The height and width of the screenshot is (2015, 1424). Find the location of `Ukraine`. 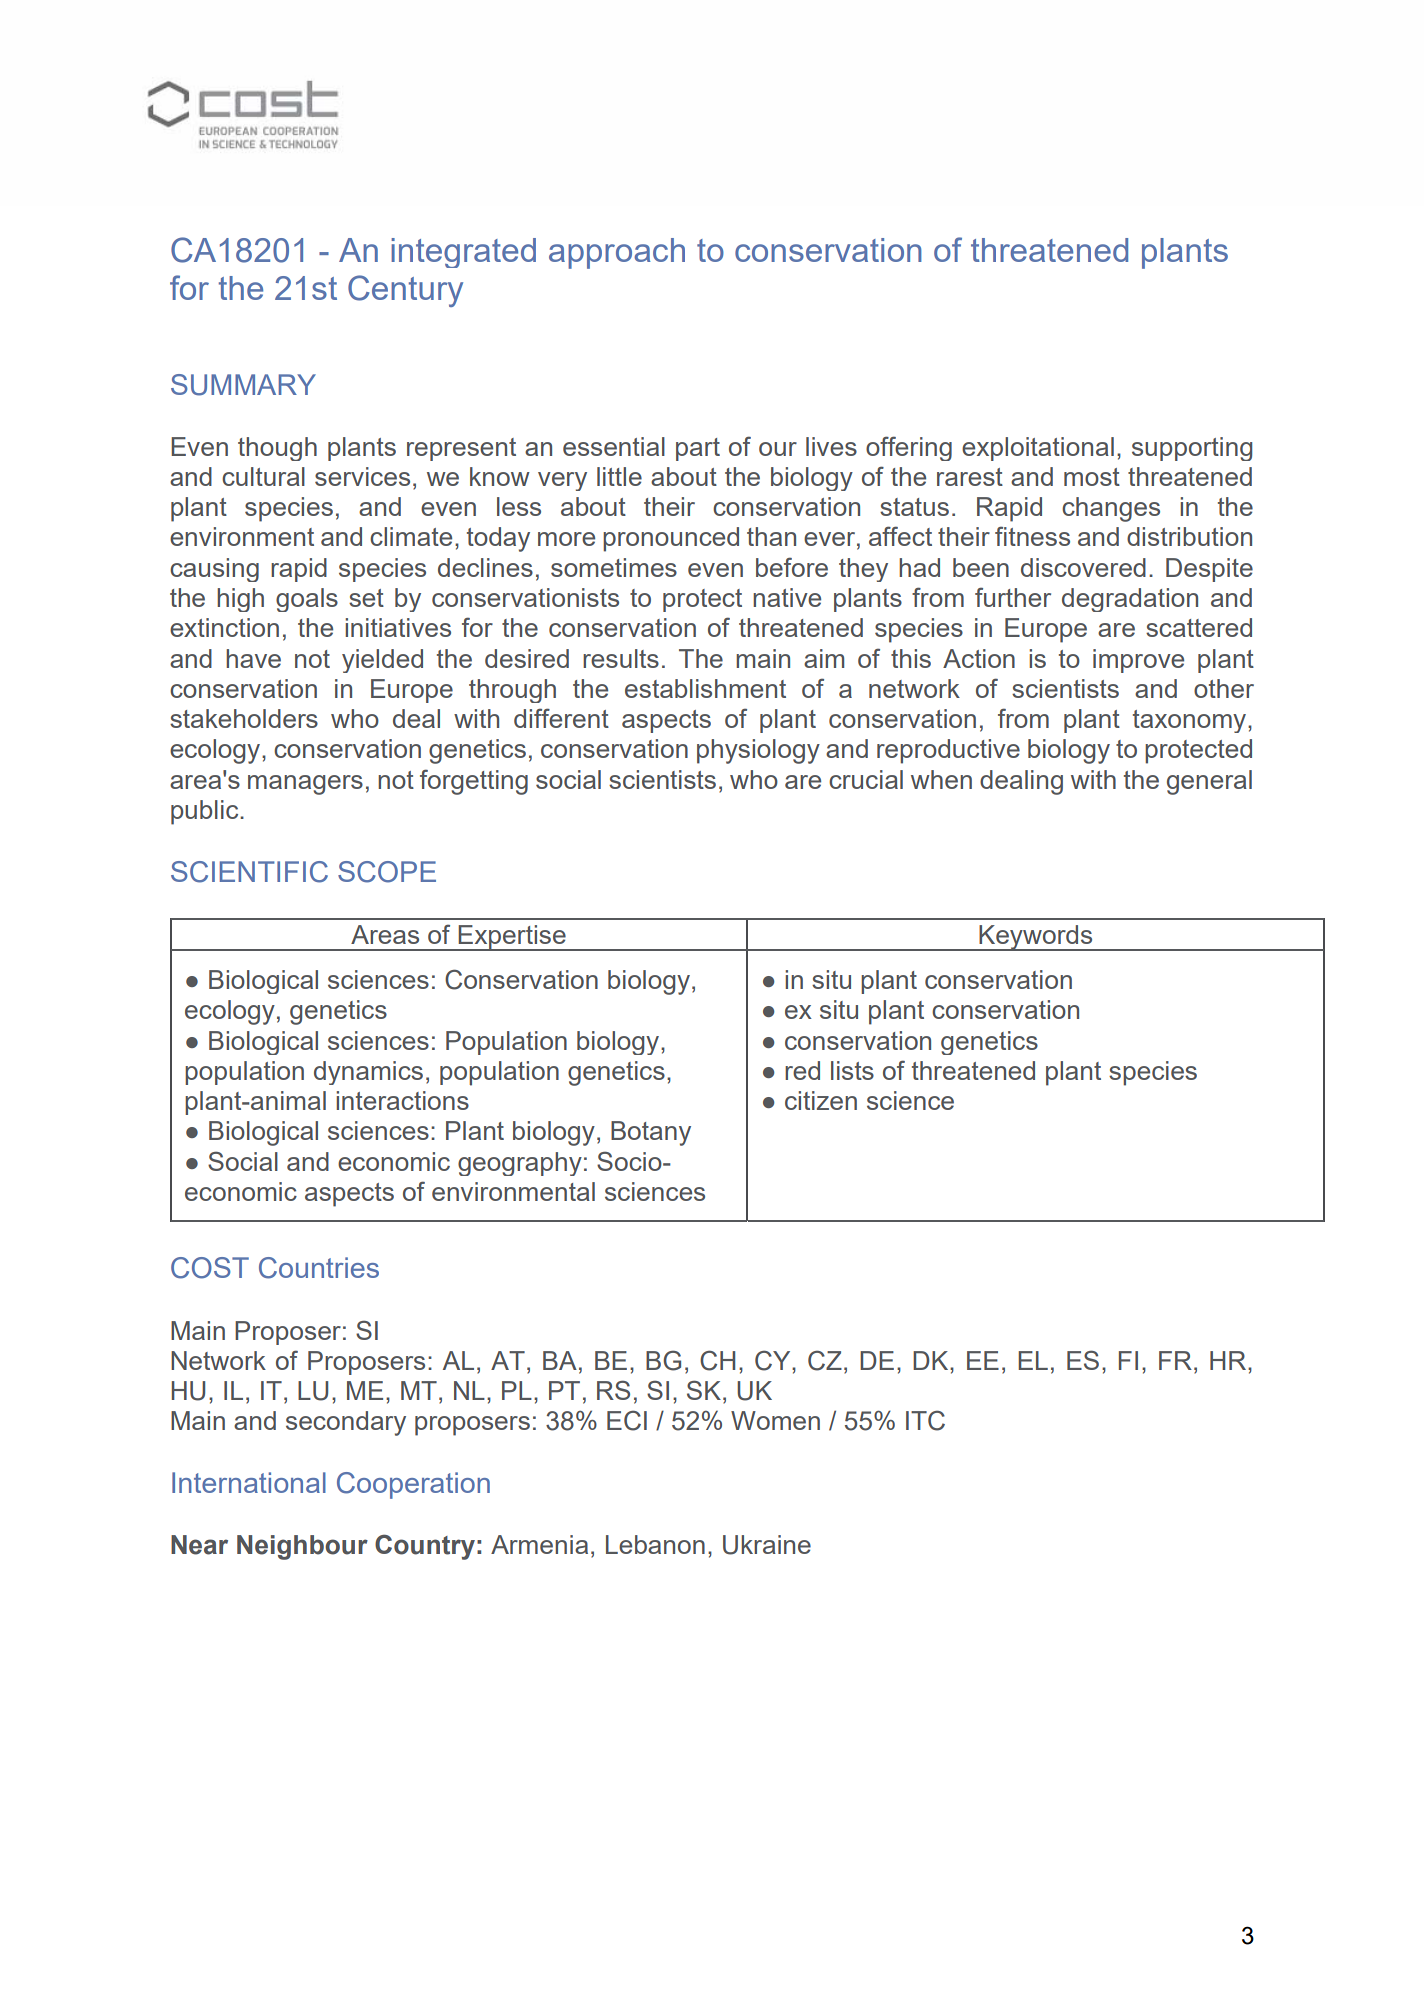

Ukraine is located at coordinates (767, 1545).
